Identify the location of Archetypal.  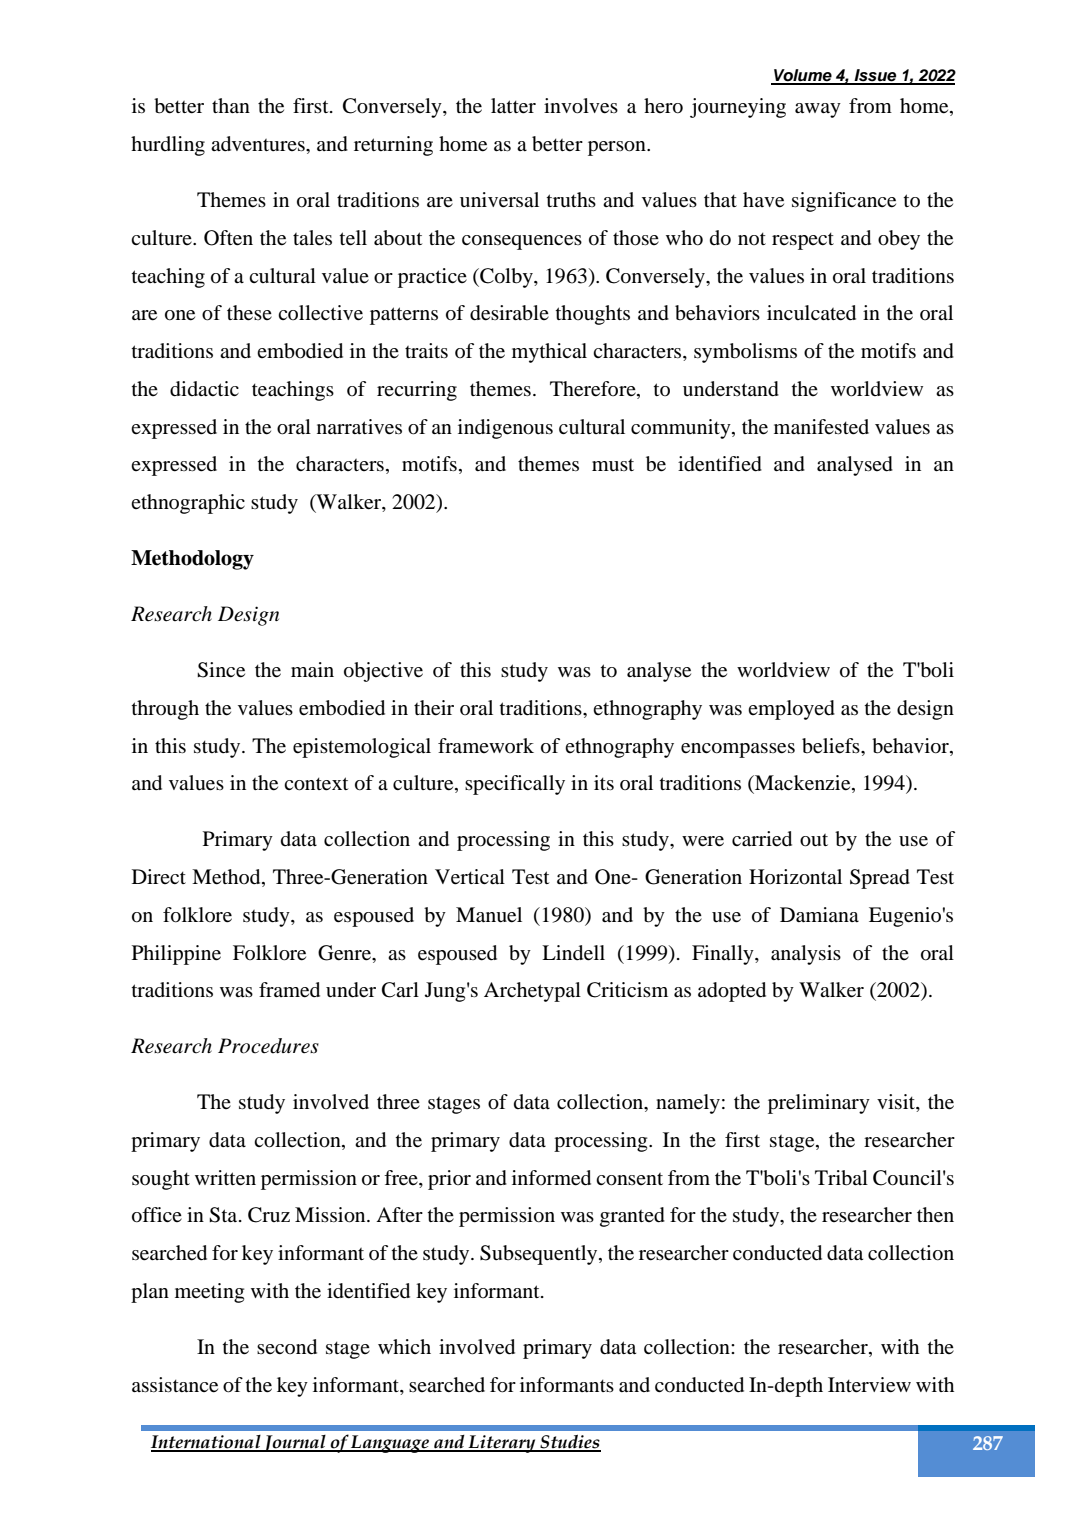
(532, 992).
